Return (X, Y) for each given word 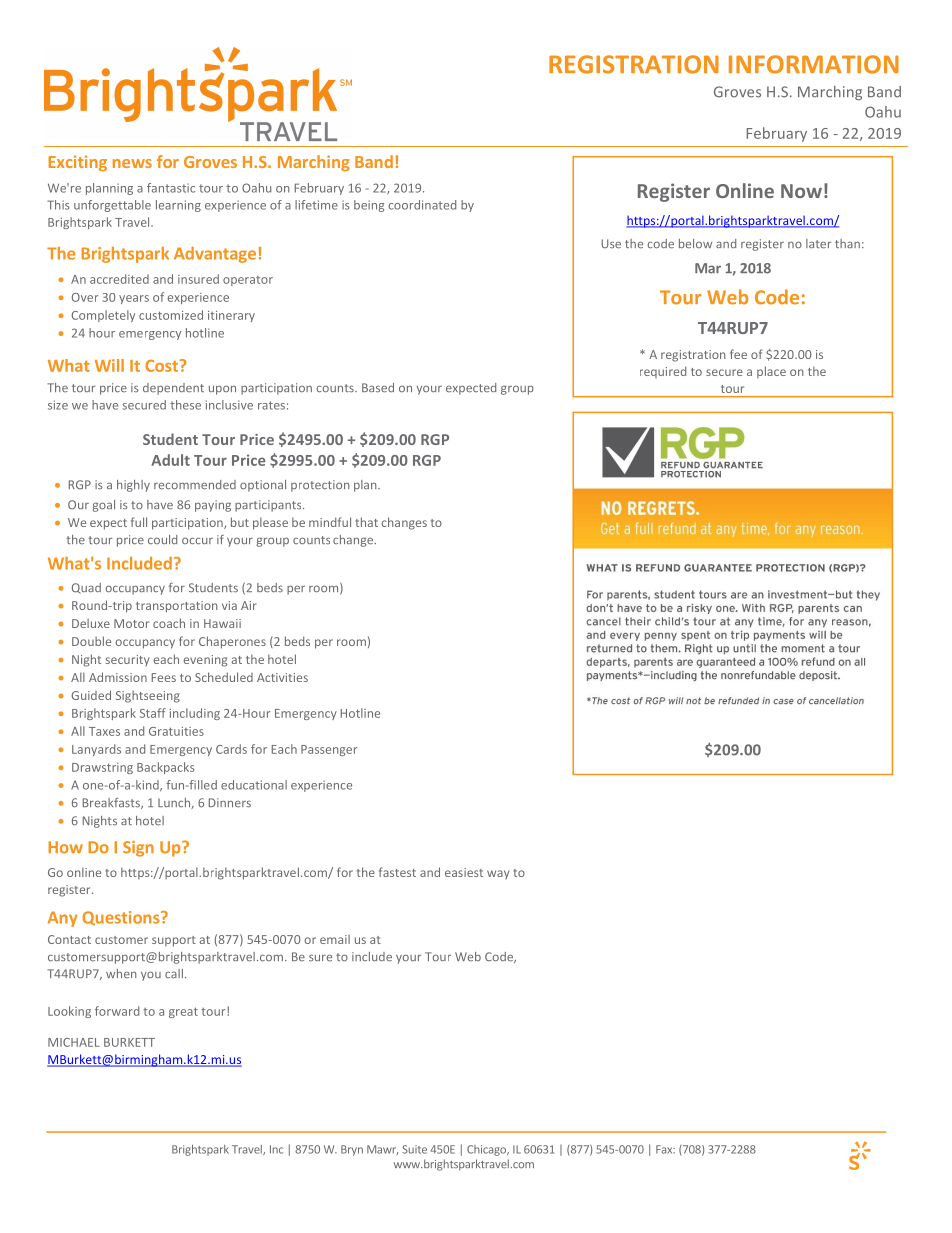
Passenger (329, 750)
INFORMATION (814, 64)
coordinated (422, 205)
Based (378, 388)
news (132, 163)
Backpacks (165, 768)
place (771, 372)
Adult (170, 460)
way (498, 874)
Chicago (487, 1150)
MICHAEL (74, 1042)
